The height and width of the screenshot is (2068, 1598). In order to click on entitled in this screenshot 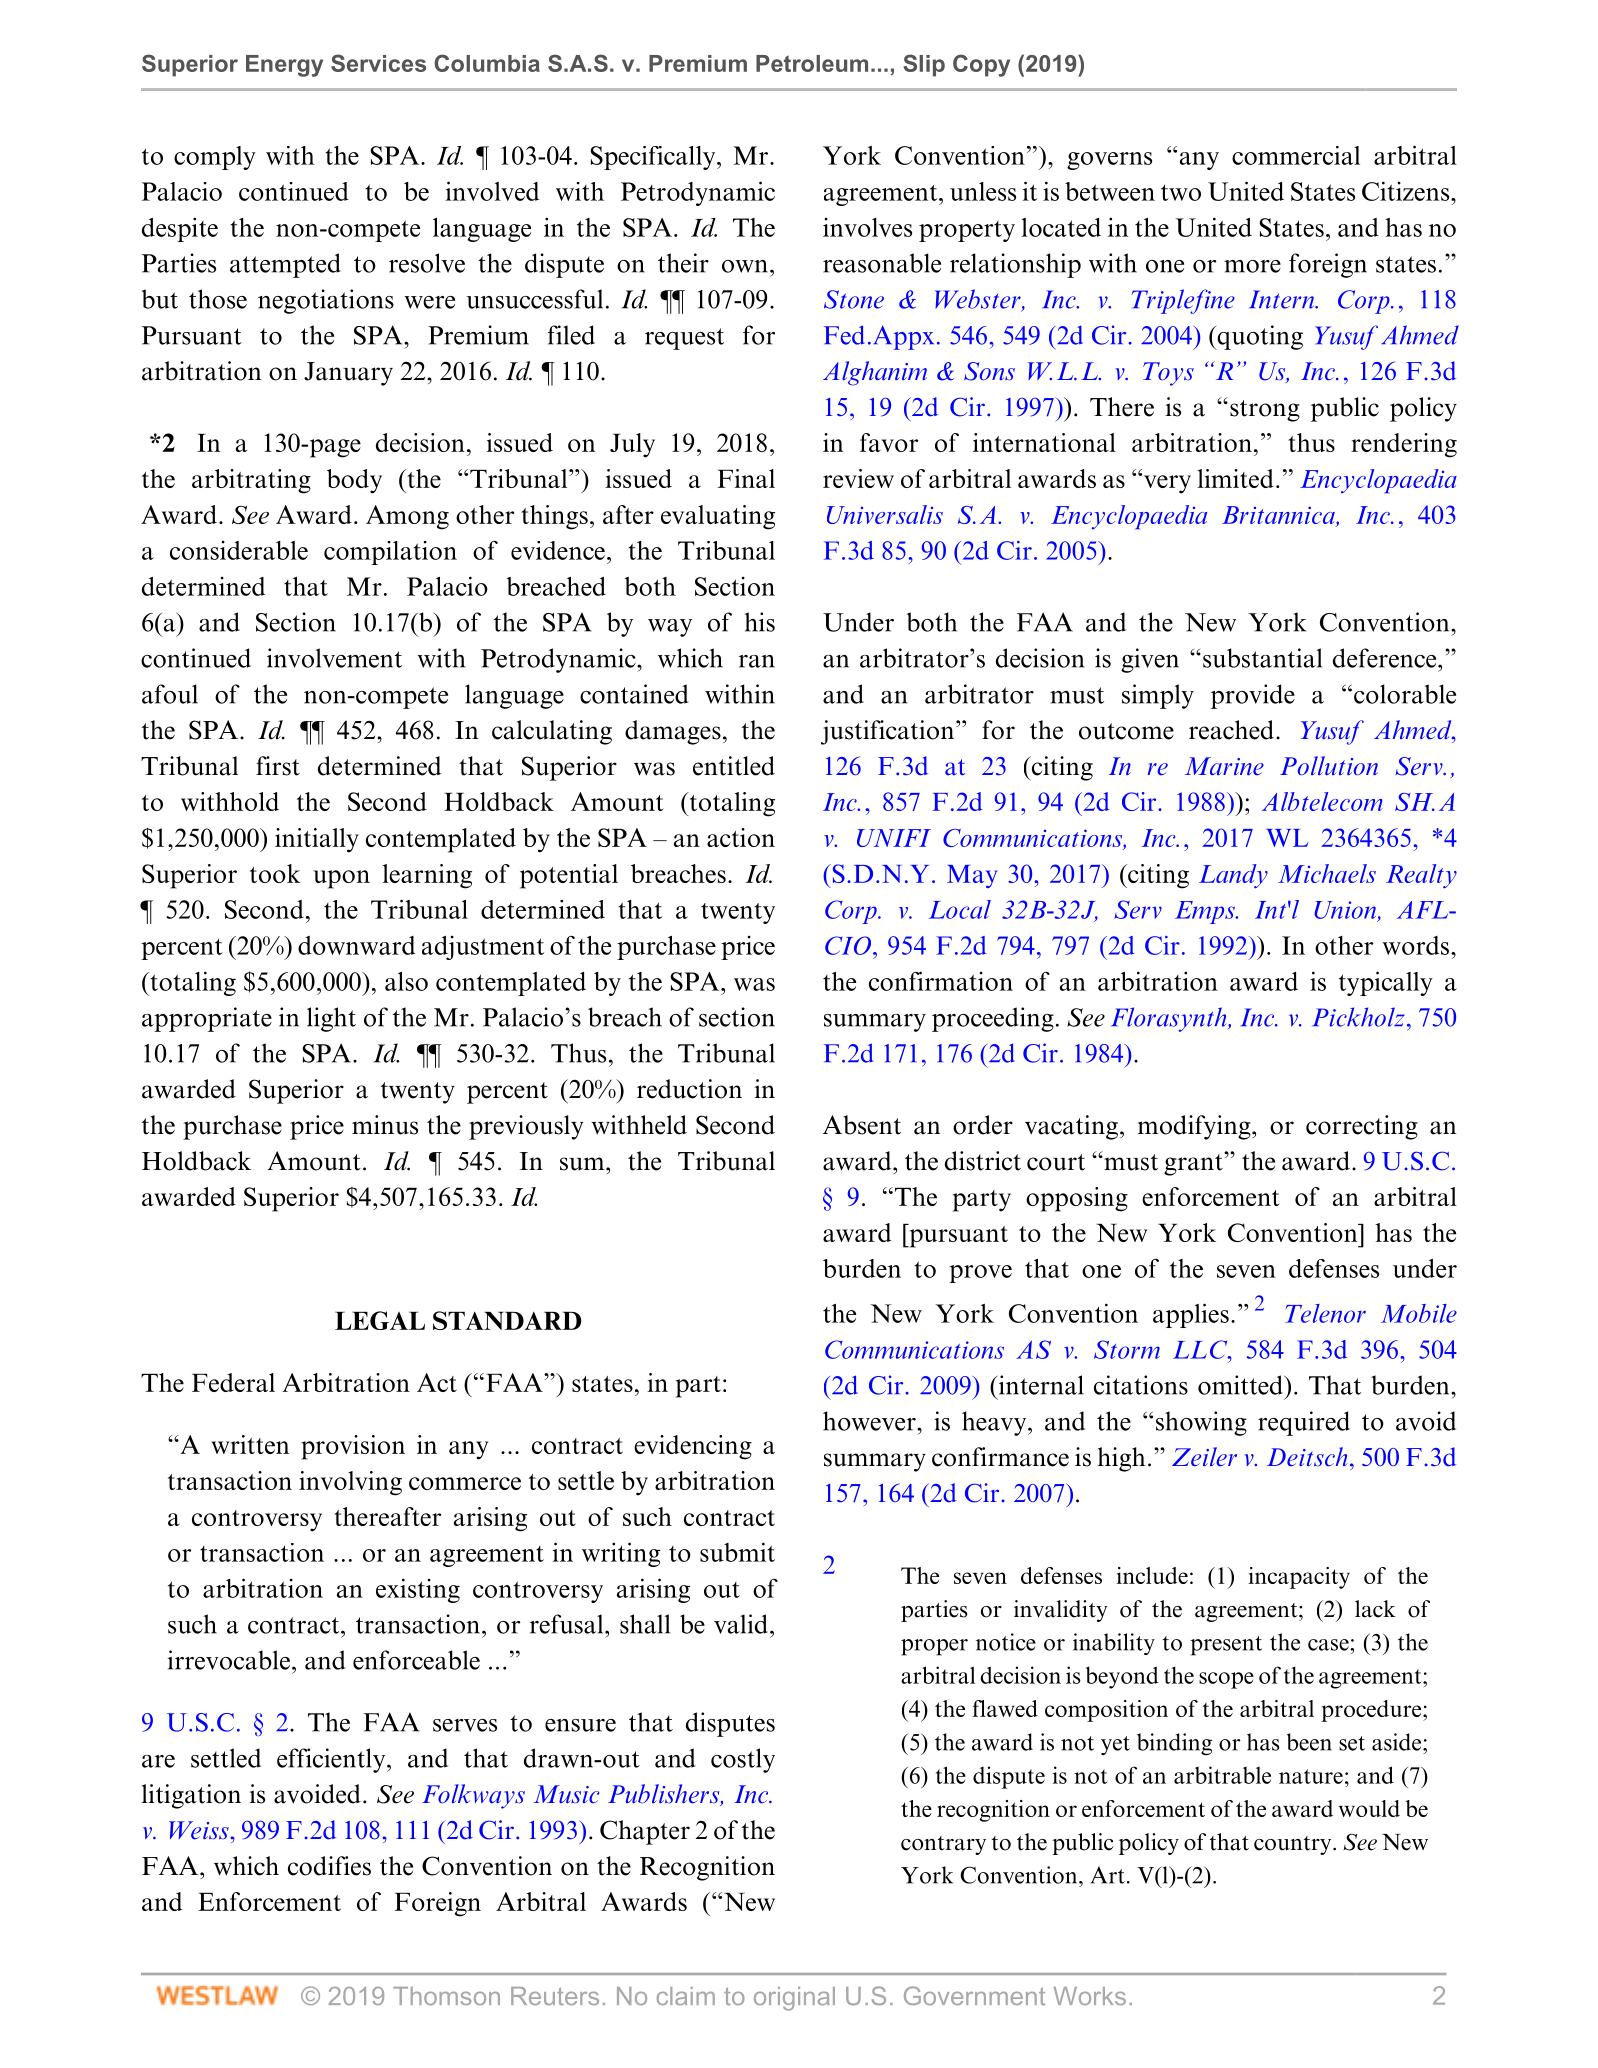, I will do `click(734, 766)`.
